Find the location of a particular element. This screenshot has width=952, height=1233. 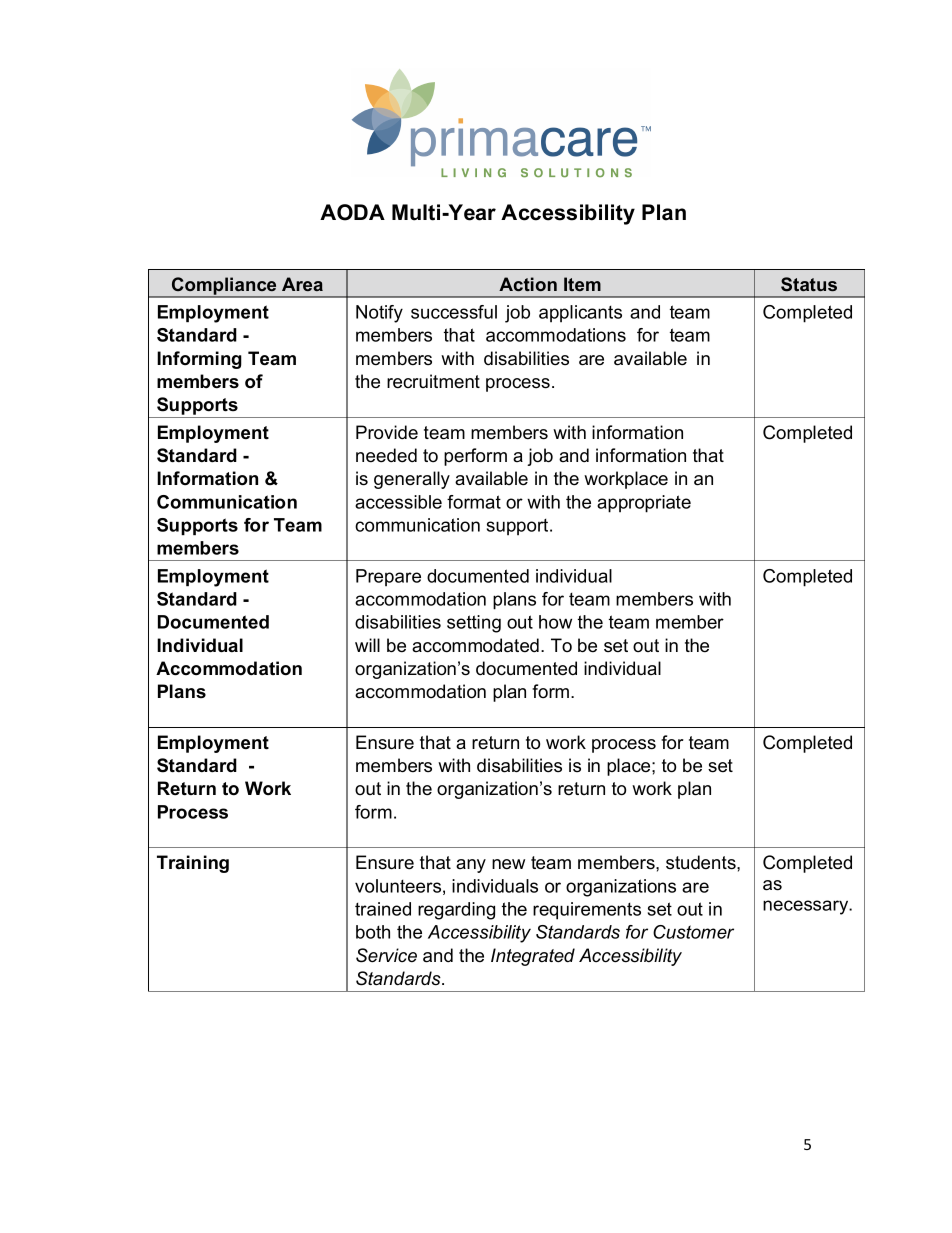

Area is located at coordinates (302, 284).
